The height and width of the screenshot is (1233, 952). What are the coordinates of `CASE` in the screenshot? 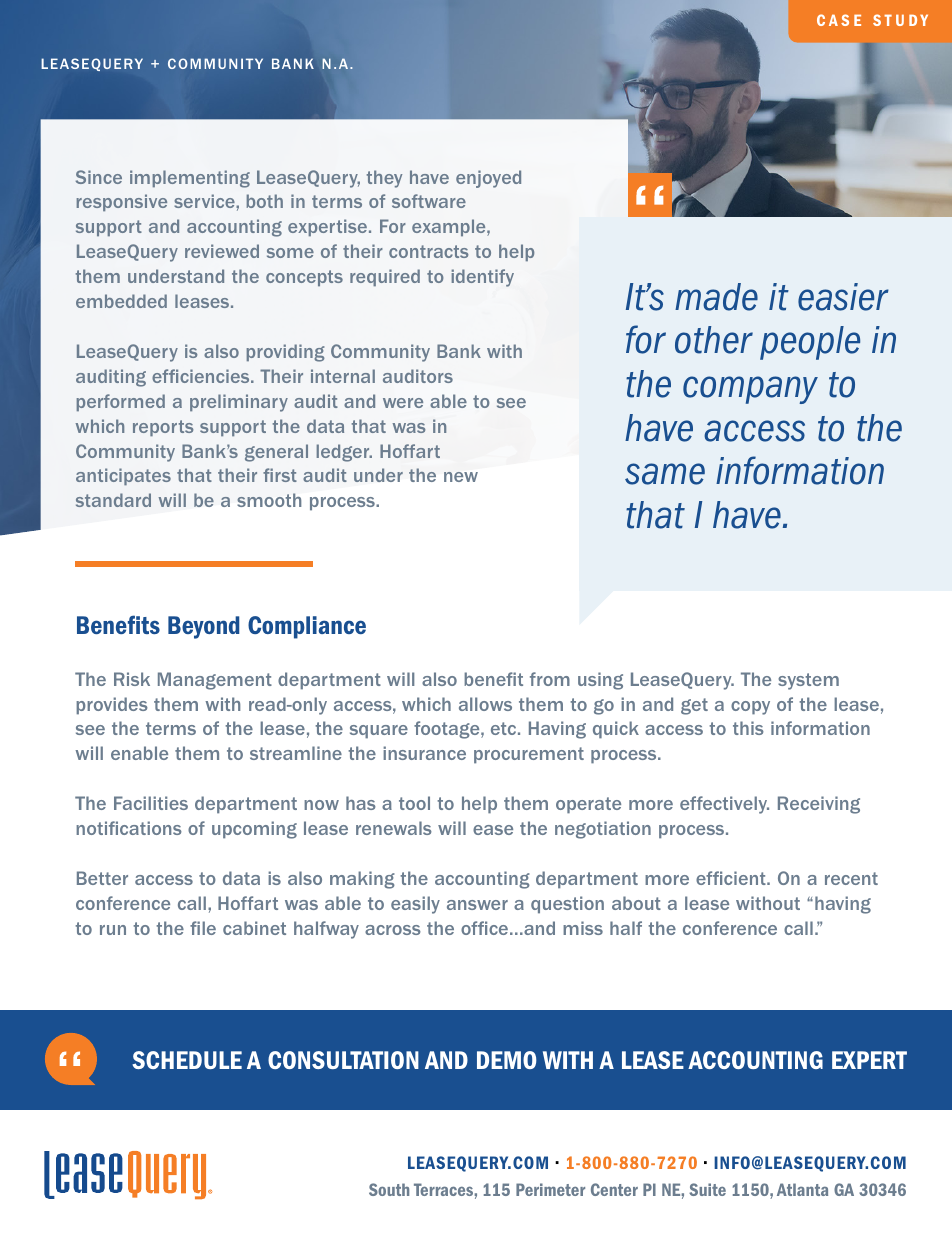 It's located at (839, 20).
